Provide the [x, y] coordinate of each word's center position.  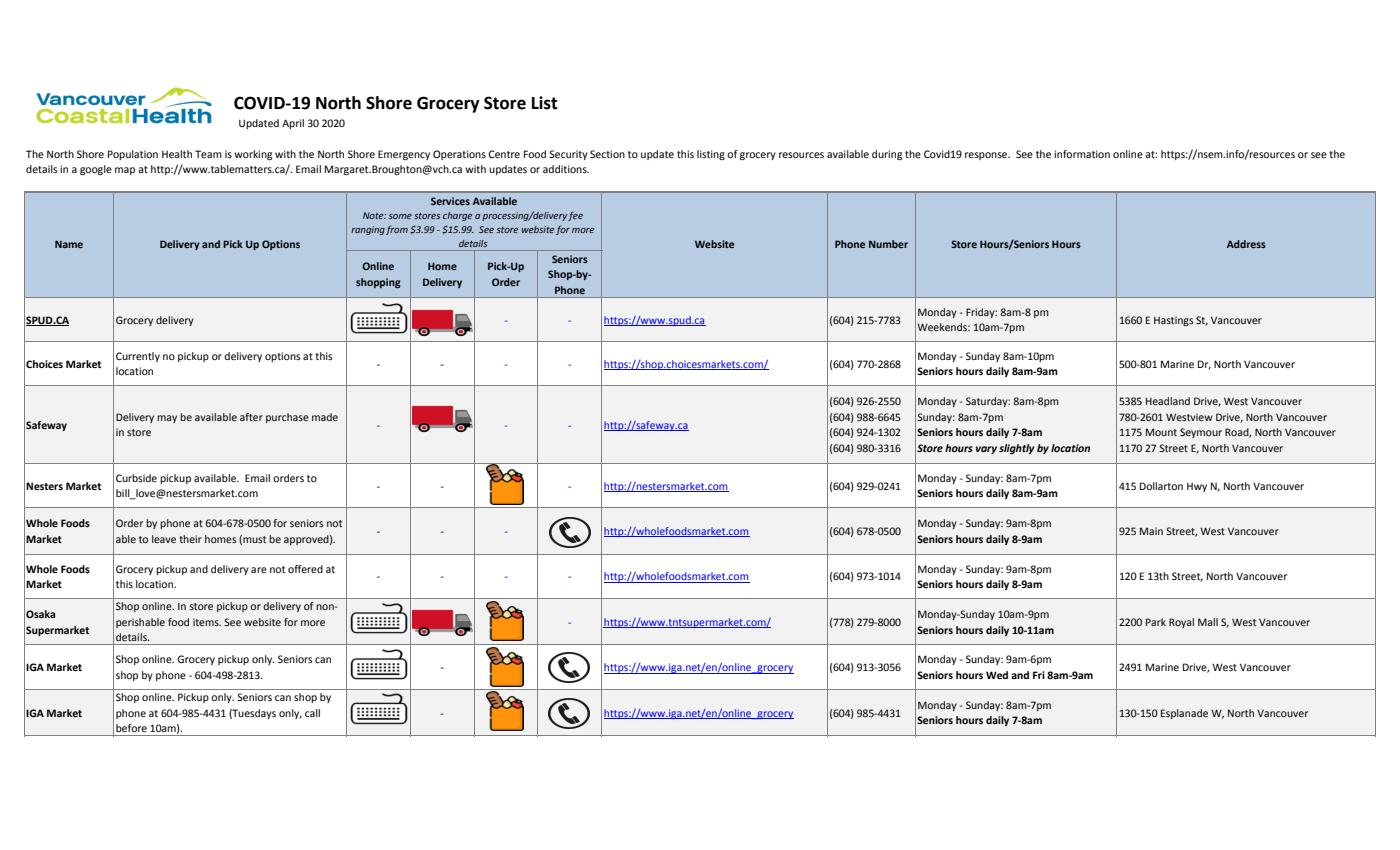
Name [69, 244]
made [325, 417]
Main [1151, 531]
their [190, 539]
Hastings [1173, 321]
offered [305, 569]
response [987, 156]
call [312, 713]
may [167, 419]
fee [575, 216]
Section [607, 154]
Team [208, 154]
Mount [1161, 432]
